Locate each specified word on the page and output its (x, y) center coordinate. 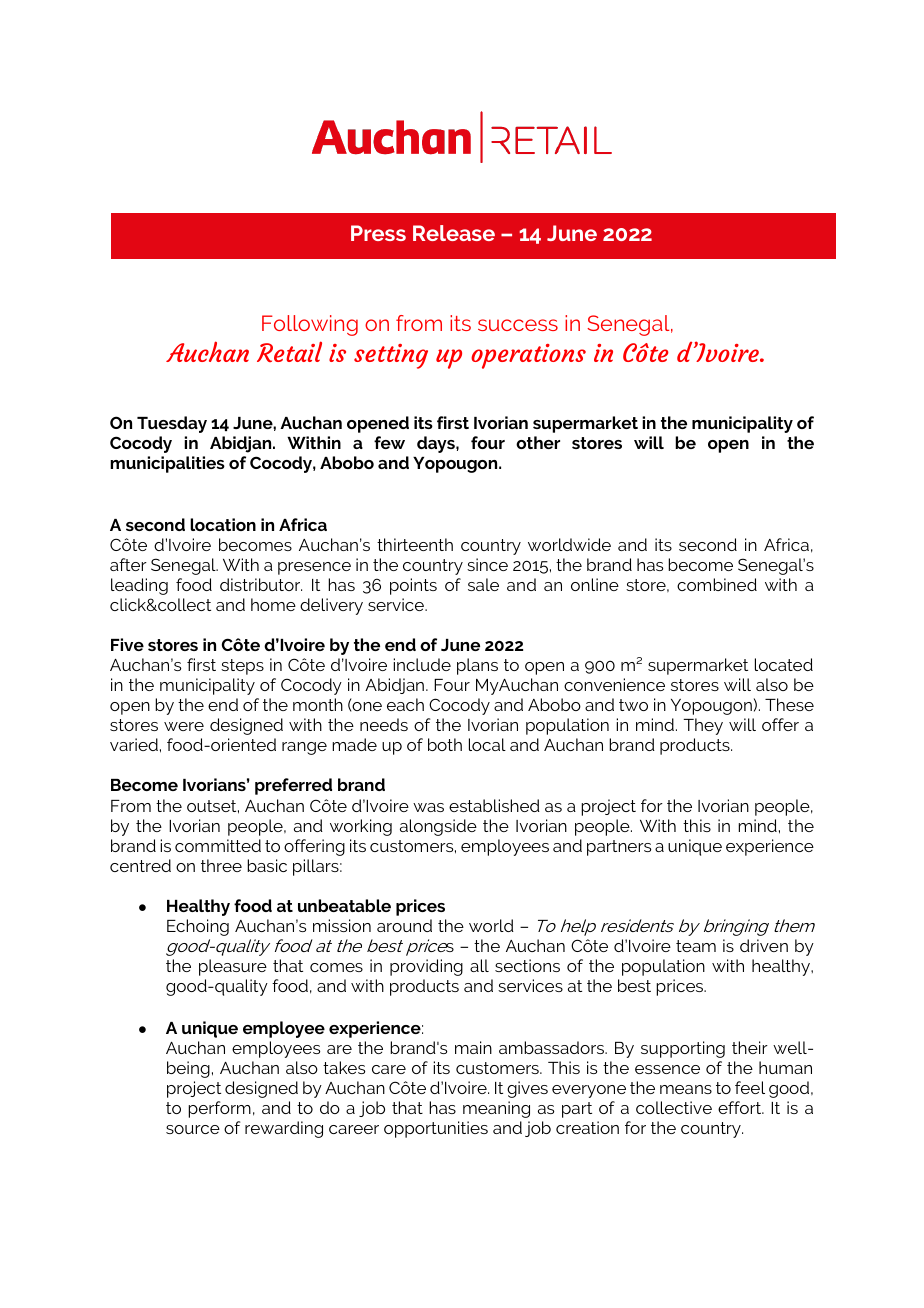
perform (219, 1109)
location (223, 524)
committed (218, 845)
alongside (438, 827)
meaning (496, 1109)
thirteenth (415, 544)
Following (310, 325)
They (703, 726)
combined (717, 584)
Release (454, 233)
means (686, 1089)
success (518, 325)
